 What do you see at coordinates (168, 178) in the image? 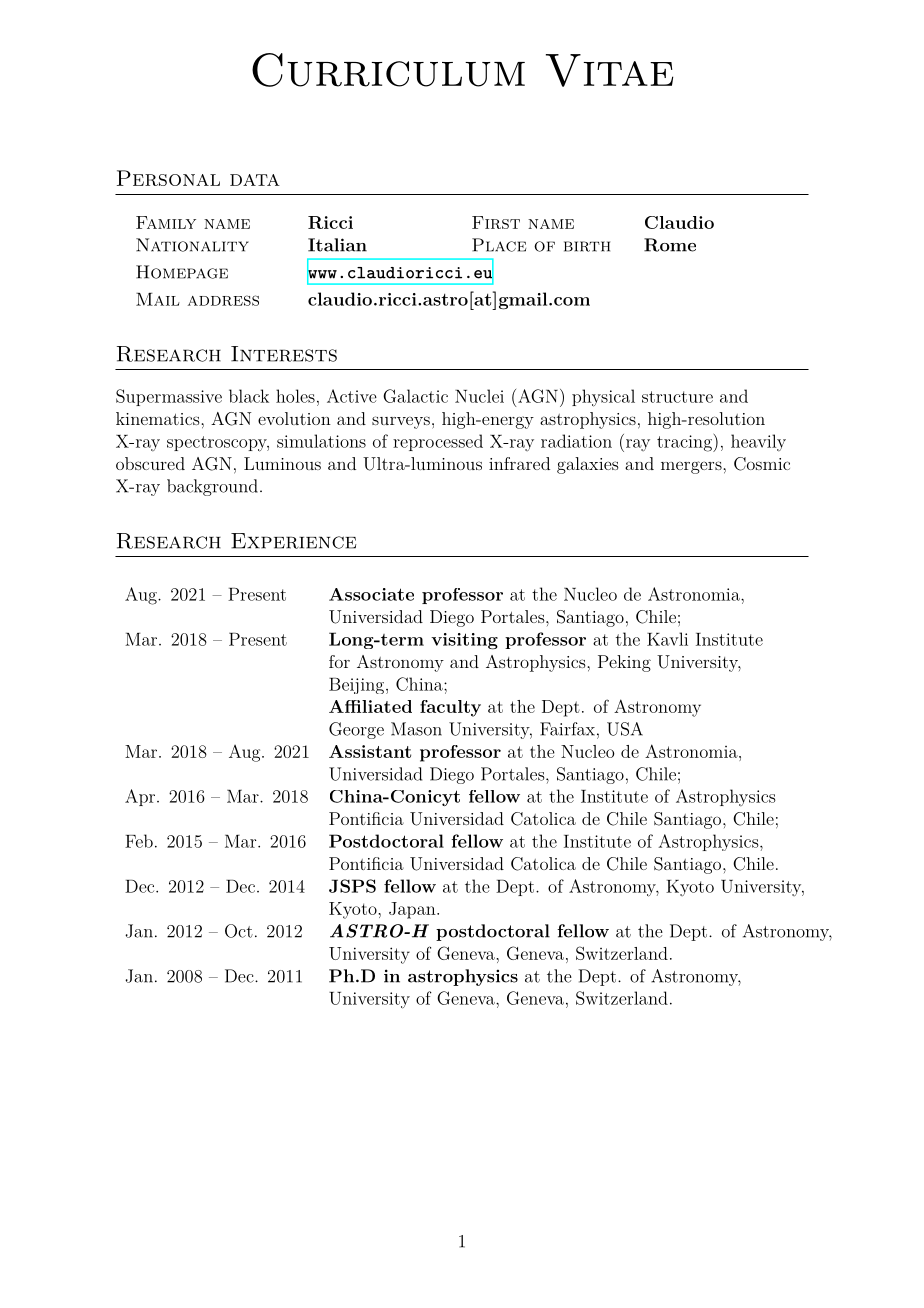
I see `Personal` at bounding box center [168, 178].
